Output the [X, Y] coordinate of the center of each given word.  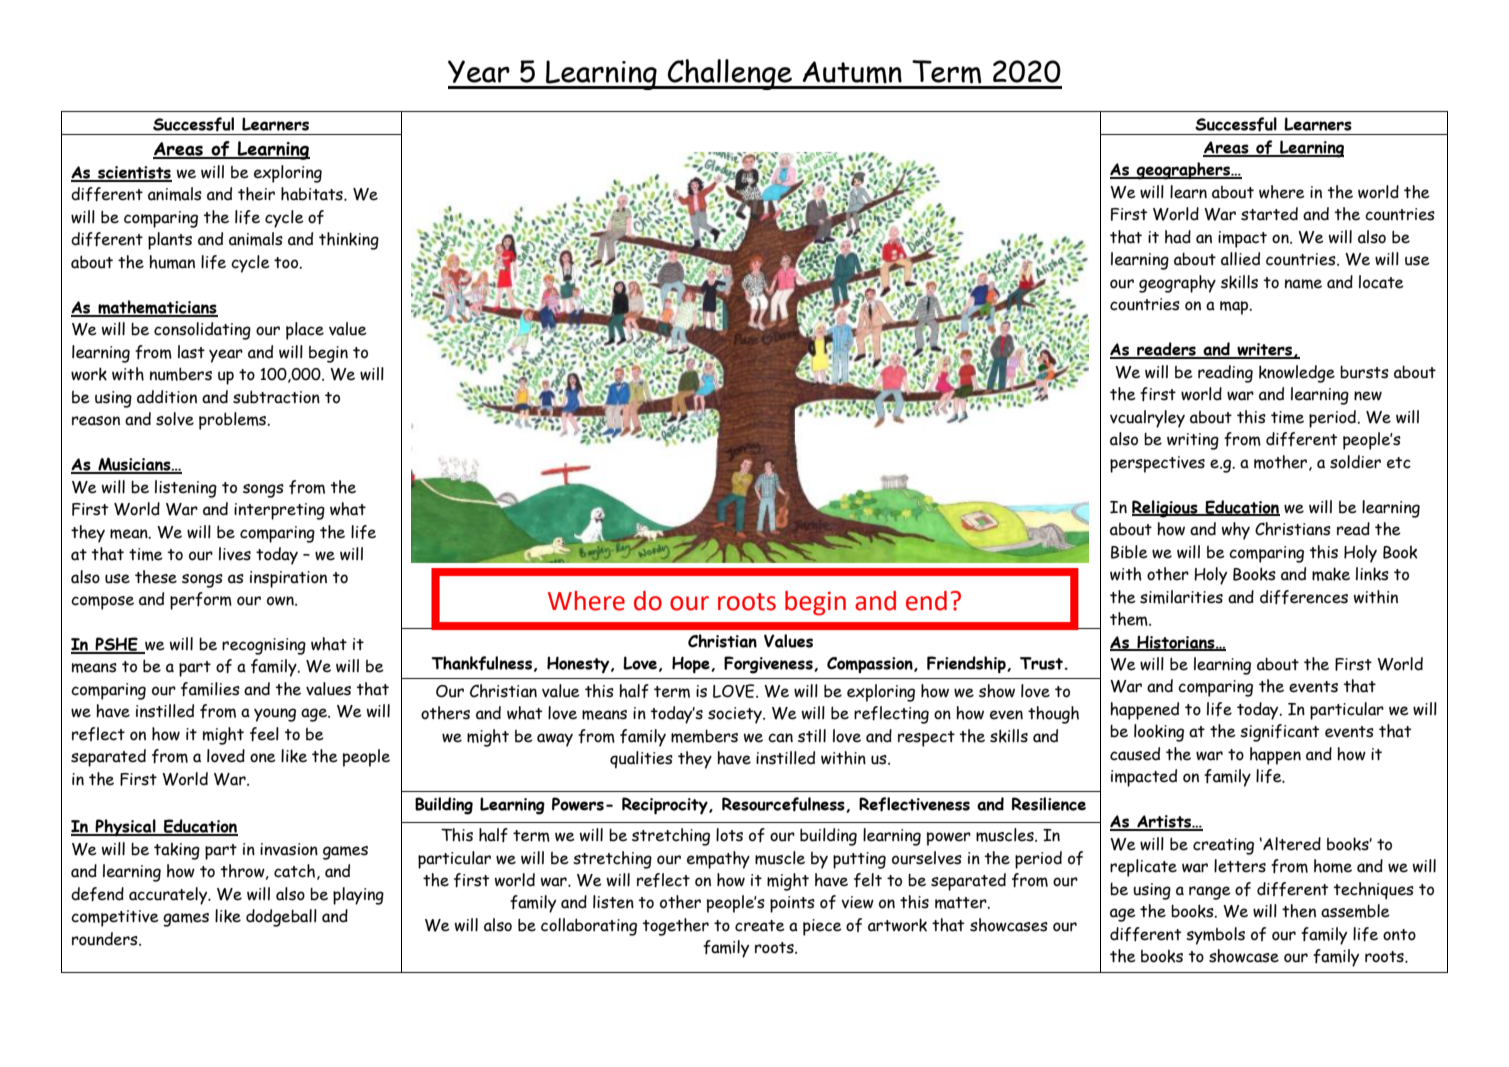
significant [1279, 733]
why [1236, 531]
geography [1177, 284]
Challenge [729, 74]
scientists [134, 173]
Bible [1129, 552]
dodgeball [281, 918]
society [736, 715]
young [275, 715]
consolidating [202, 331]
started [1269, 214]
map [1235, 308]
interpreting [279, 511]
